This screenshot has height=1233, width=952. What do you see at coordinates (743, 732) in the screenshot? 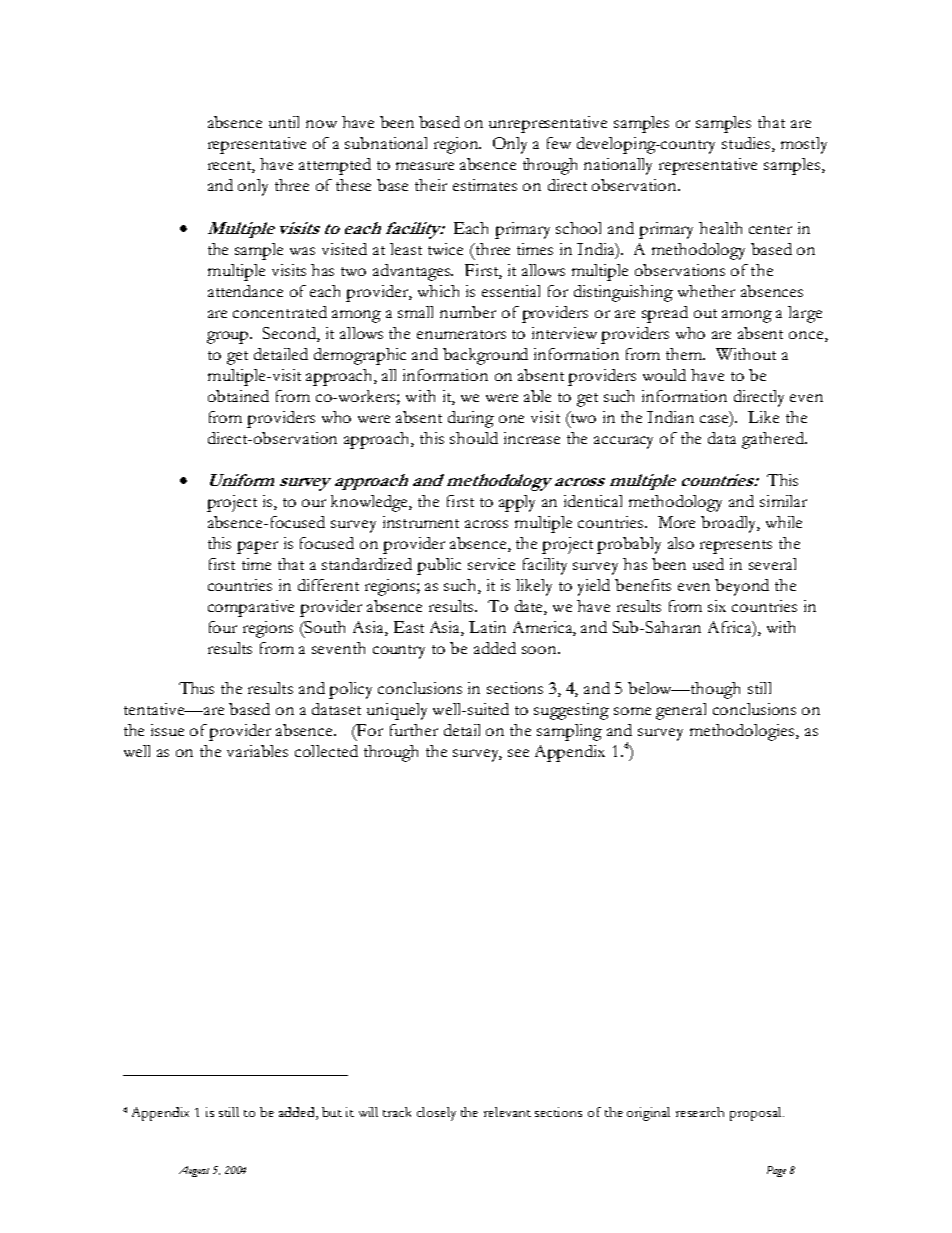
I see `methodologies` at bounding box center [743, 732].
